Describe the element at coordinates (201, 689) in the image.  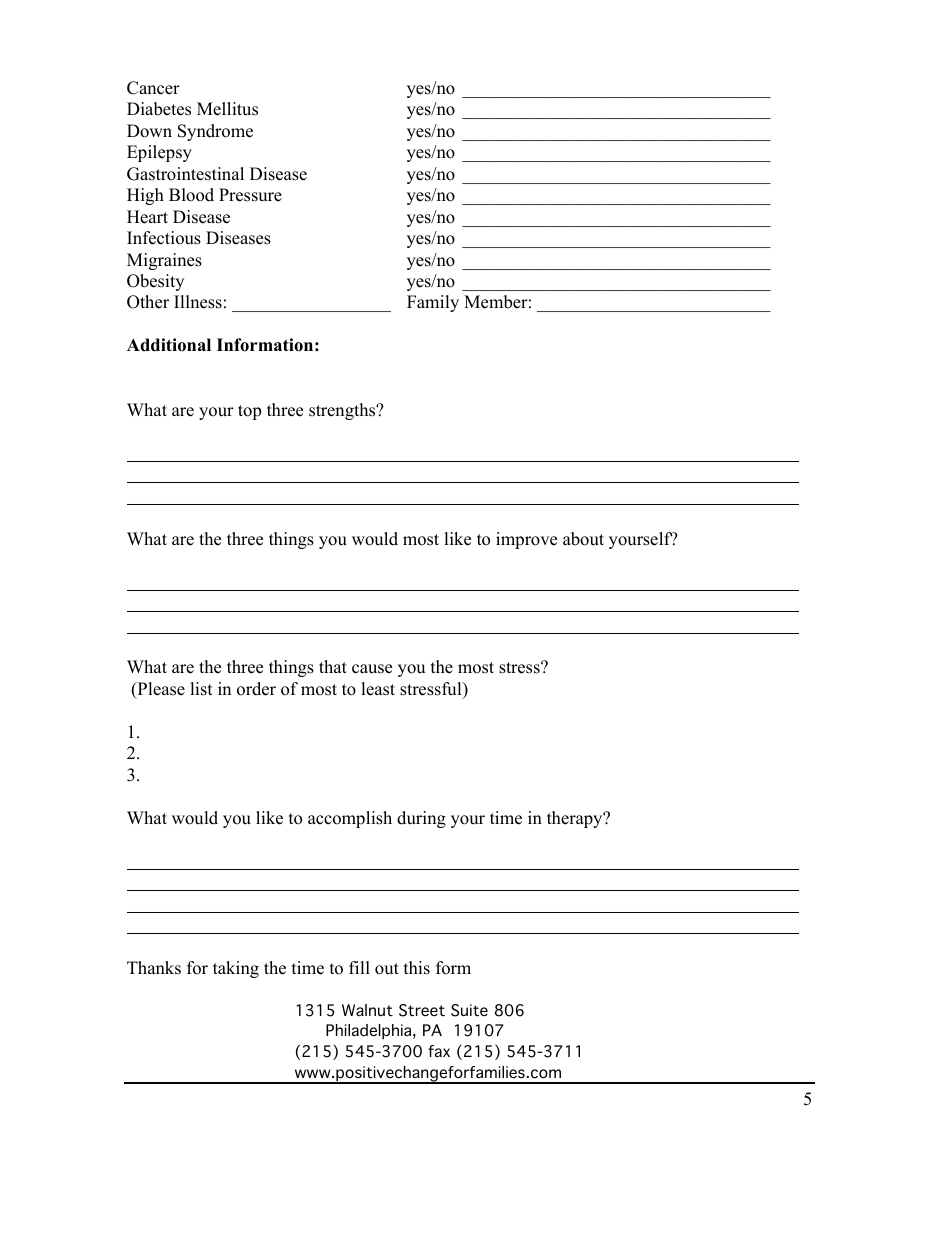
I see `list` at that location.
